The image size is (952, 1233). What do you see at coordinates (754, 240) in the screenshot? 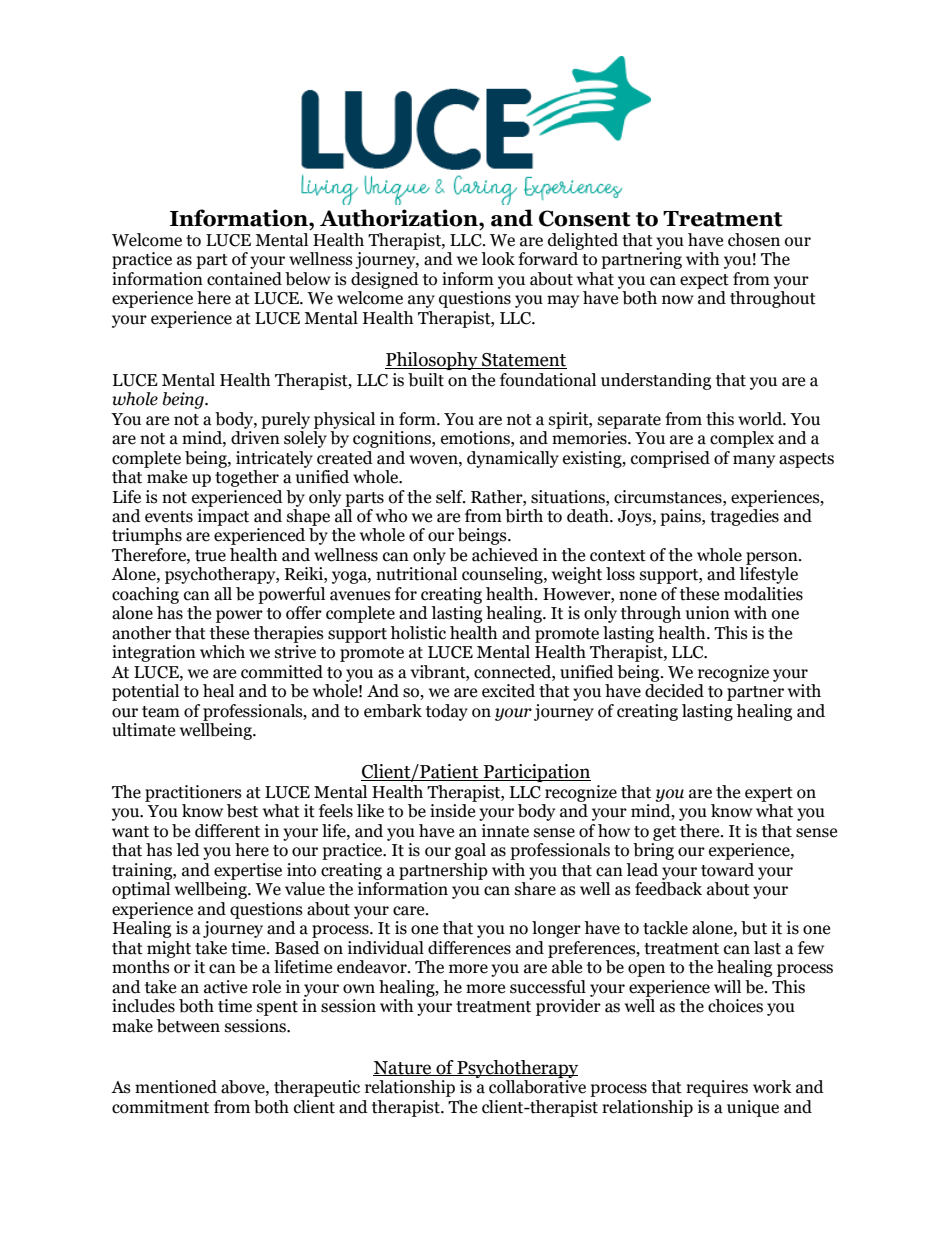
I see `chosen` at bounding box center [754, 240].
